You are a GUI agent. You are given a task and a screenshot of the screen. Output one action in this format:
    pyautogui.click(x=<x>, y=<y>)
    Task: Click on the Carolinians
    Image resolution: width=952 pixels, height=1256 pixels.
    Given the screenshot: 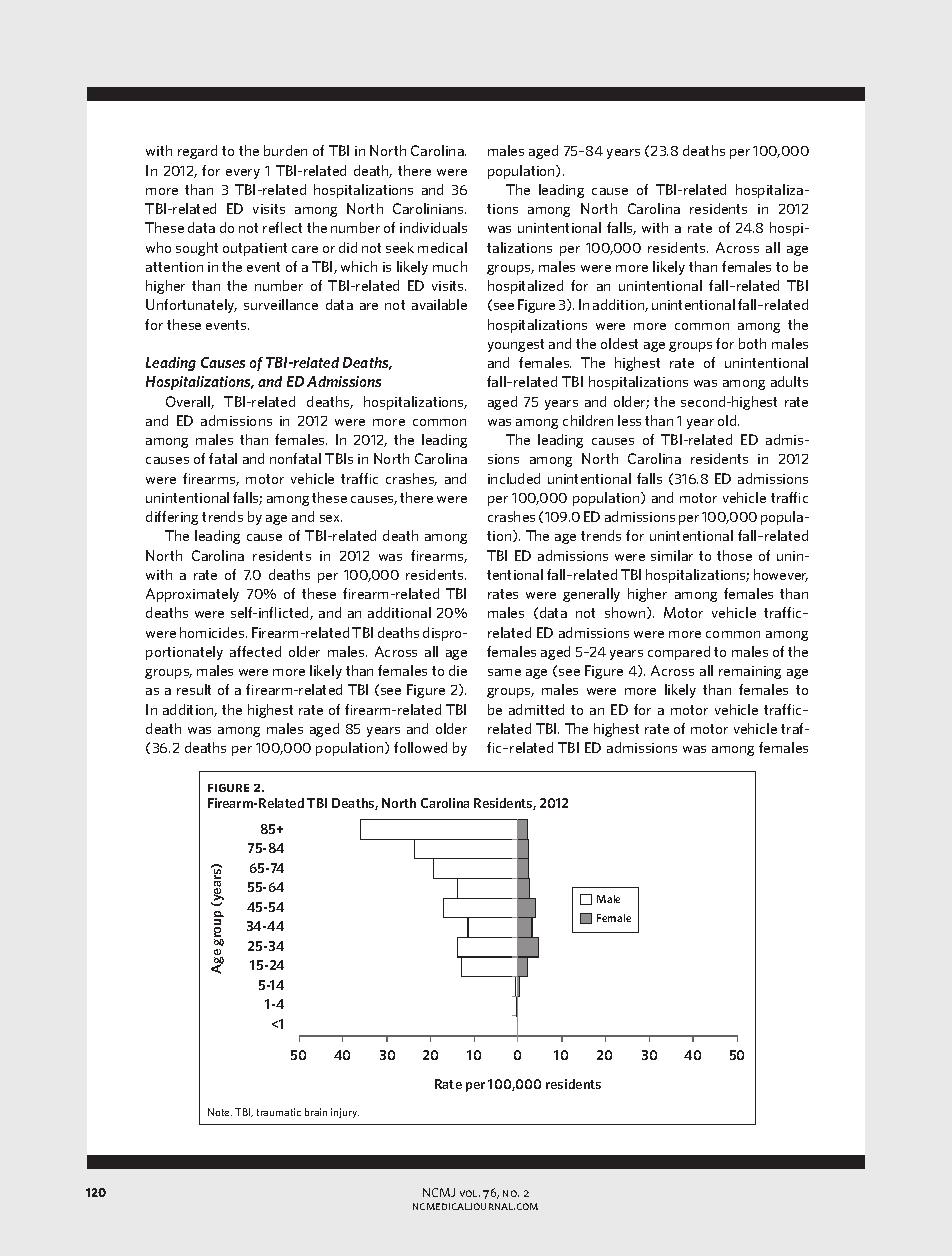 What is the action you would take?
    pyautogui.click(x=429, y=208)
